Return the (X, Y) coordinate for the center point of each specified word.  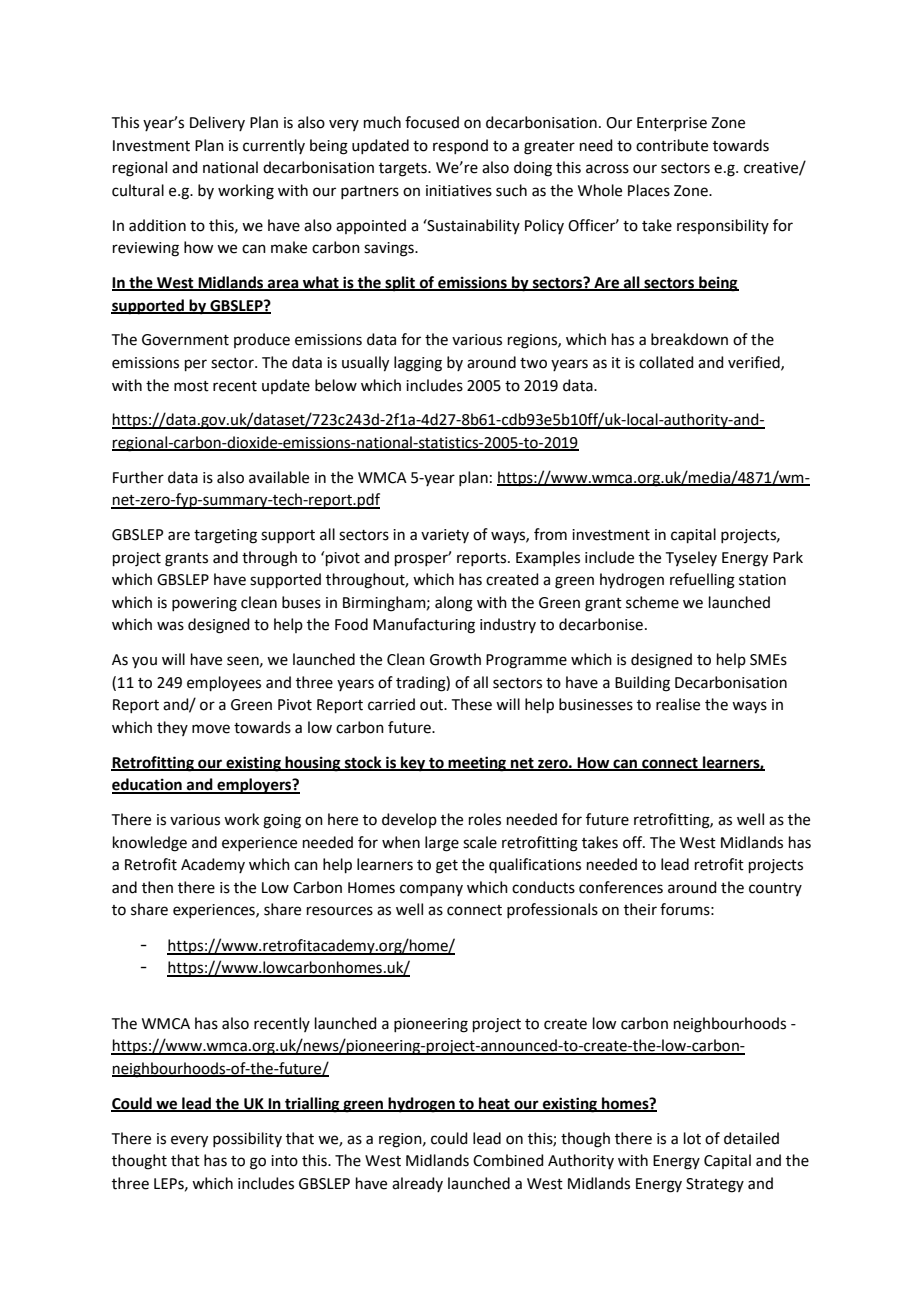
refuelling (702, 581)
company (431, 890)
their (640, 909)
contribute (672, 145)
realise (678, 704)
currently (274, 146)
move (211, 729)
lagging (418, 364)
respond (460, 146)
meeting (478, 764)
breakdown (689, 339)
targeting (225, 536)
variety (445, 536)
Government (185, 340)
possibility (247, 1139)
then (157, 887)
